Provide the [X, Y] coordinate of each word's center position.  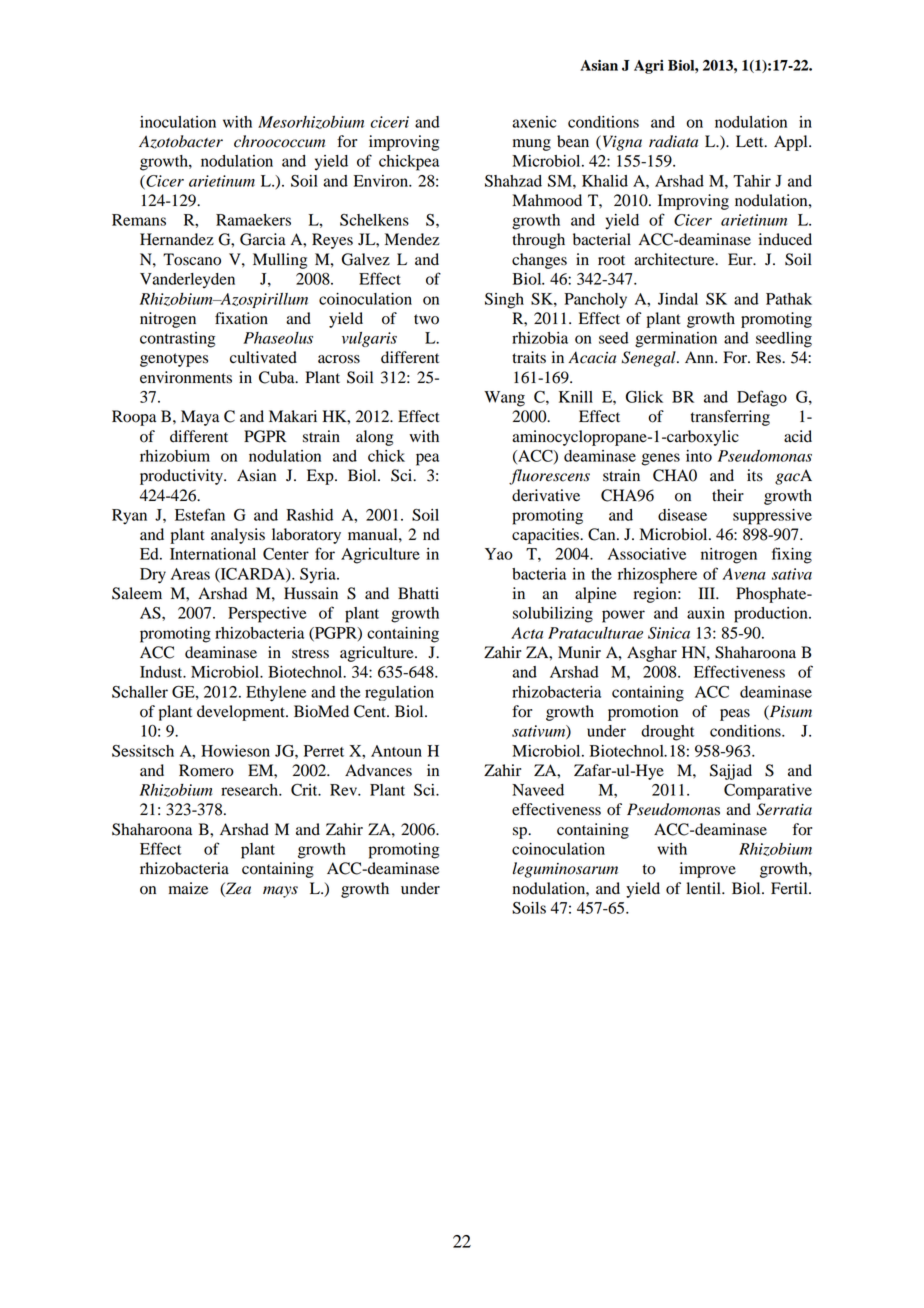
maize [188, 888]
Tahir [752, 181]
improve [708, 870]
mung [532, 145]
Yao [499, 554]
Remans [139, 220]
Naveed [538, 790]
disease [682, 515]
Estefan [200, 514]
